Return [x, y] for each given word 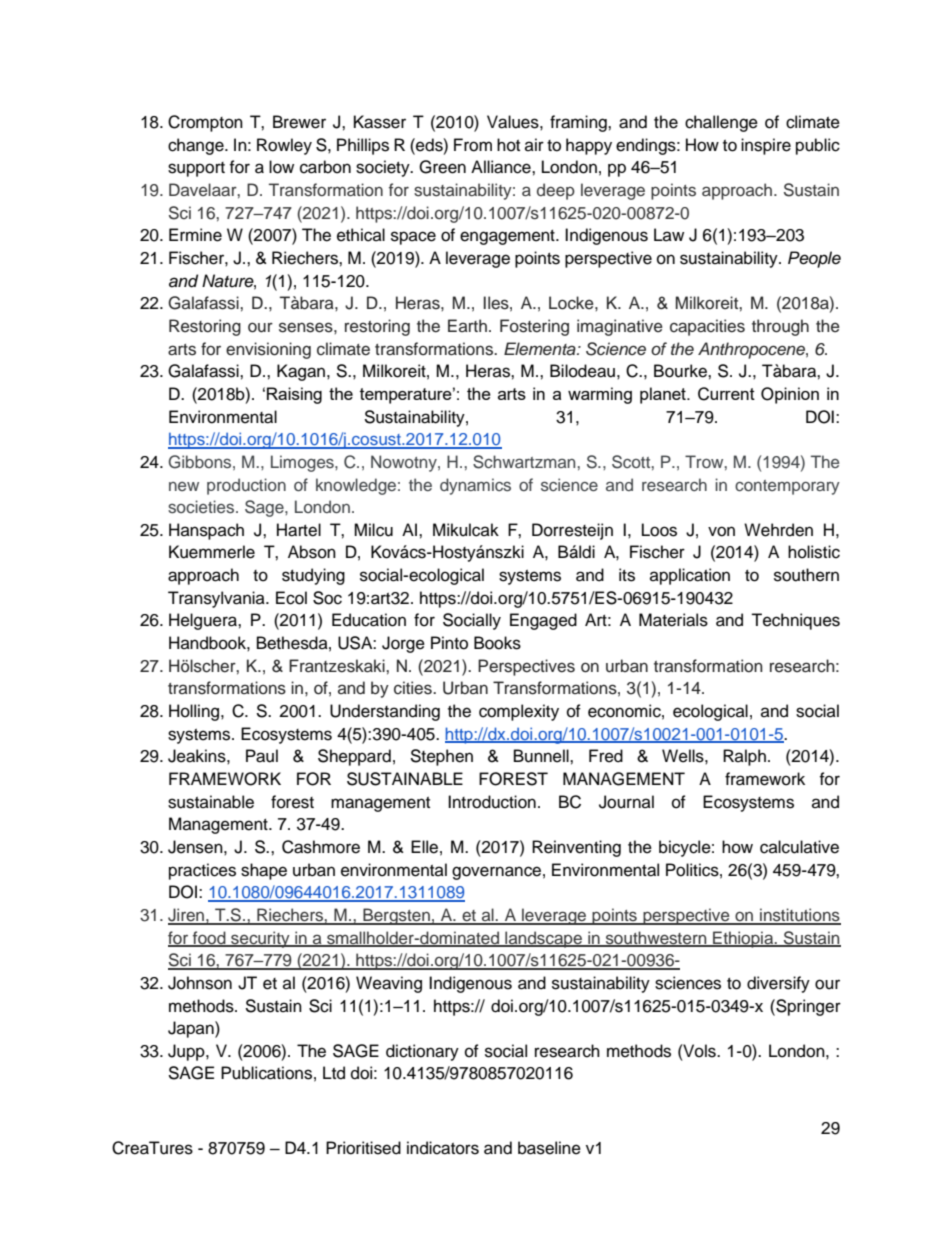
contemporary [787, 487]
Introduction [492, 802]
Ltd [334, 1073]
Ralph [744, 757]
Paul [262, 756]
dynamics [475, 486]
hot [508, 145]
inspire [766, 146]
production [246, 486]
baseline [549, 1148]
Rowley [284, 146]
